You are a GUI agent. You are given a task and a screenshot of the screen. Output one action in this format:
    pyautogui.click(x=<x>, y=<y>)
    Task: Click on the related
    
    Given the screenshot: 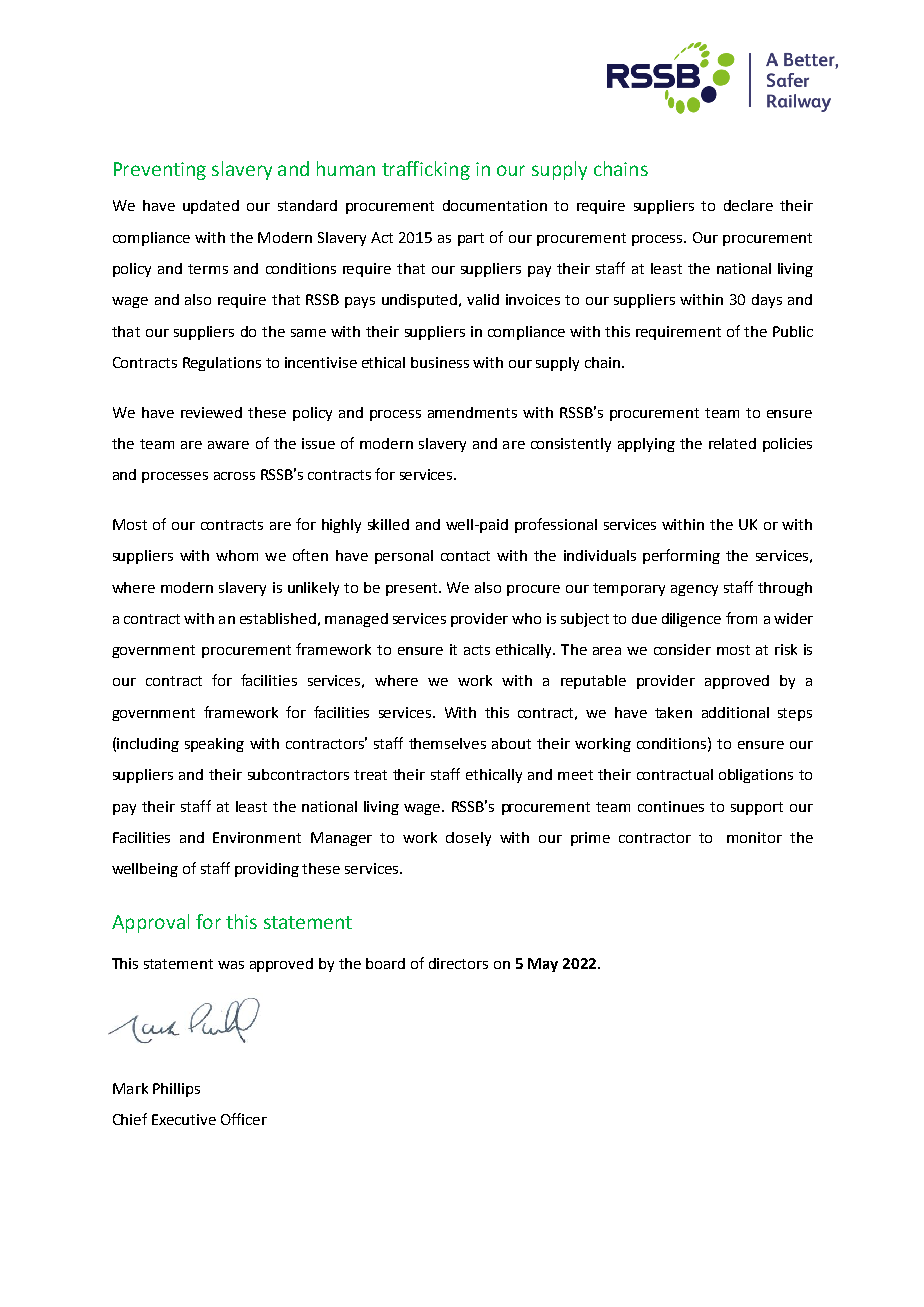 What is the action you would take?
    pyautogui.click(x=732, y=443)
